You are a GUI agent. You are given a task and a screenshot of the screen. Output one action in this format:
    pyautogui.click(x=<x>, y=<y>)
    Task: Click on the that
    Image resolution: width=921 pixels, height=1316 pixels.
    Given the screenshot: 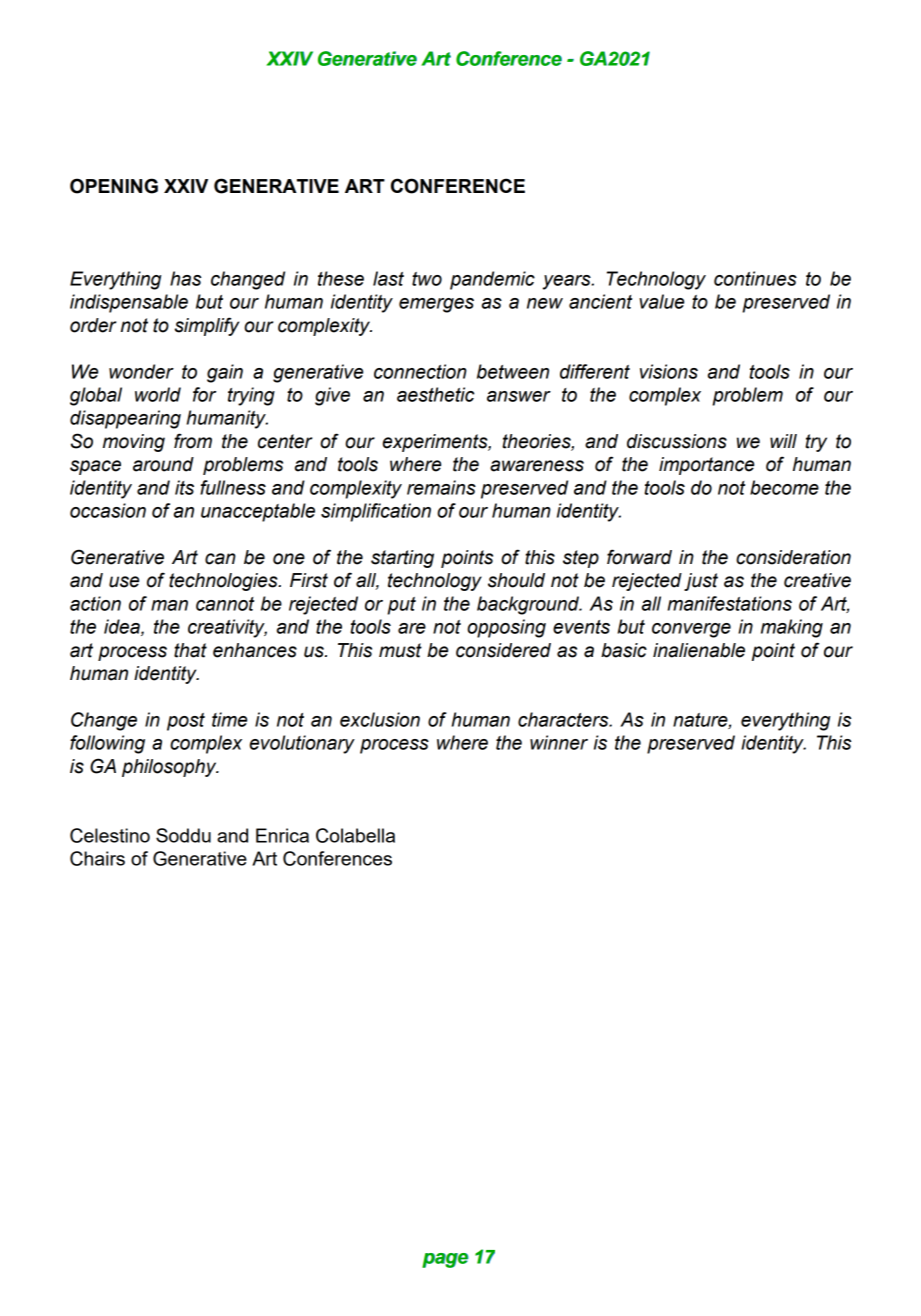 What is the action you would take?
    pyautogui.click(x=190, y=650)
